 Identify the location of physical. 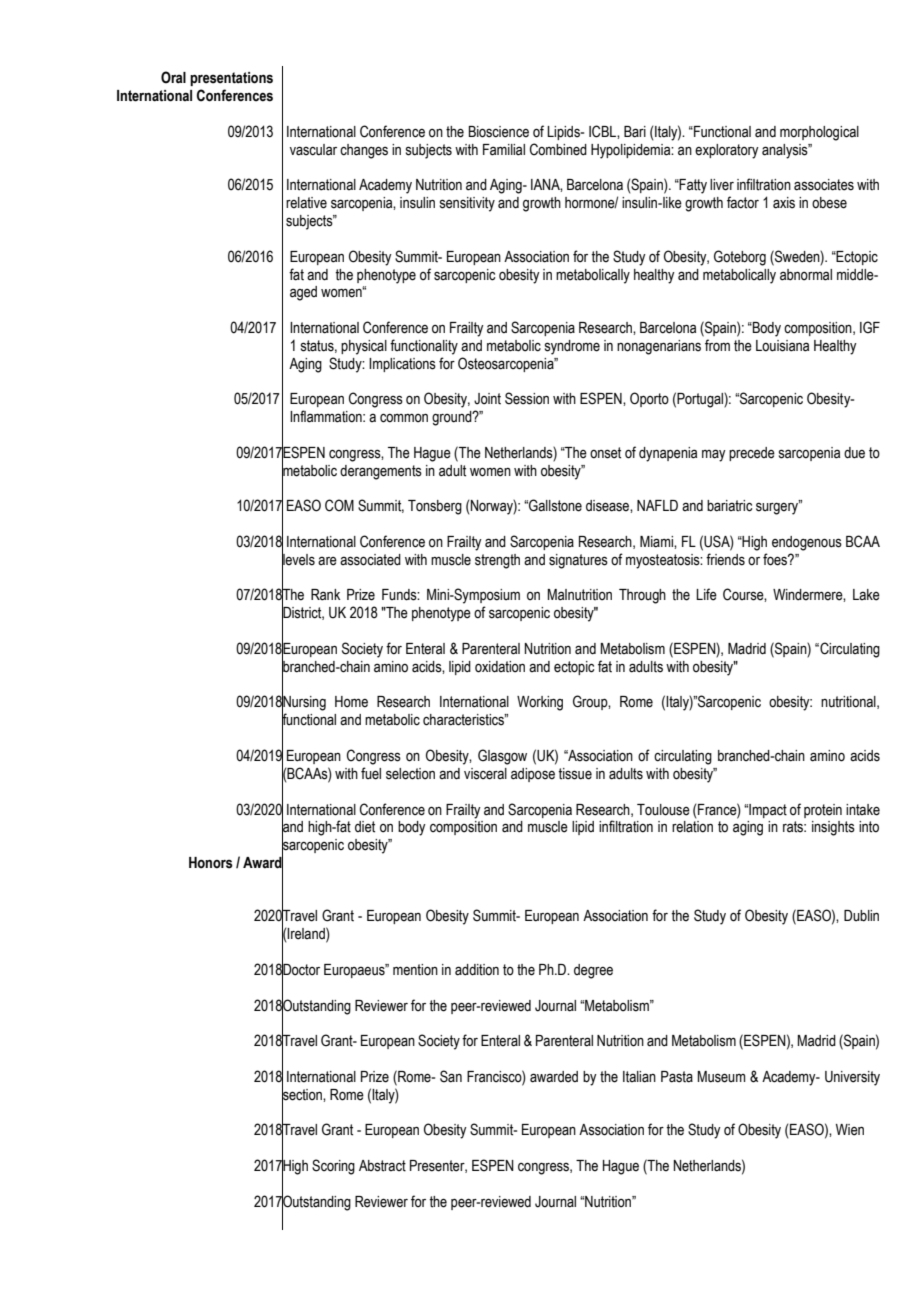
(364, 347).
